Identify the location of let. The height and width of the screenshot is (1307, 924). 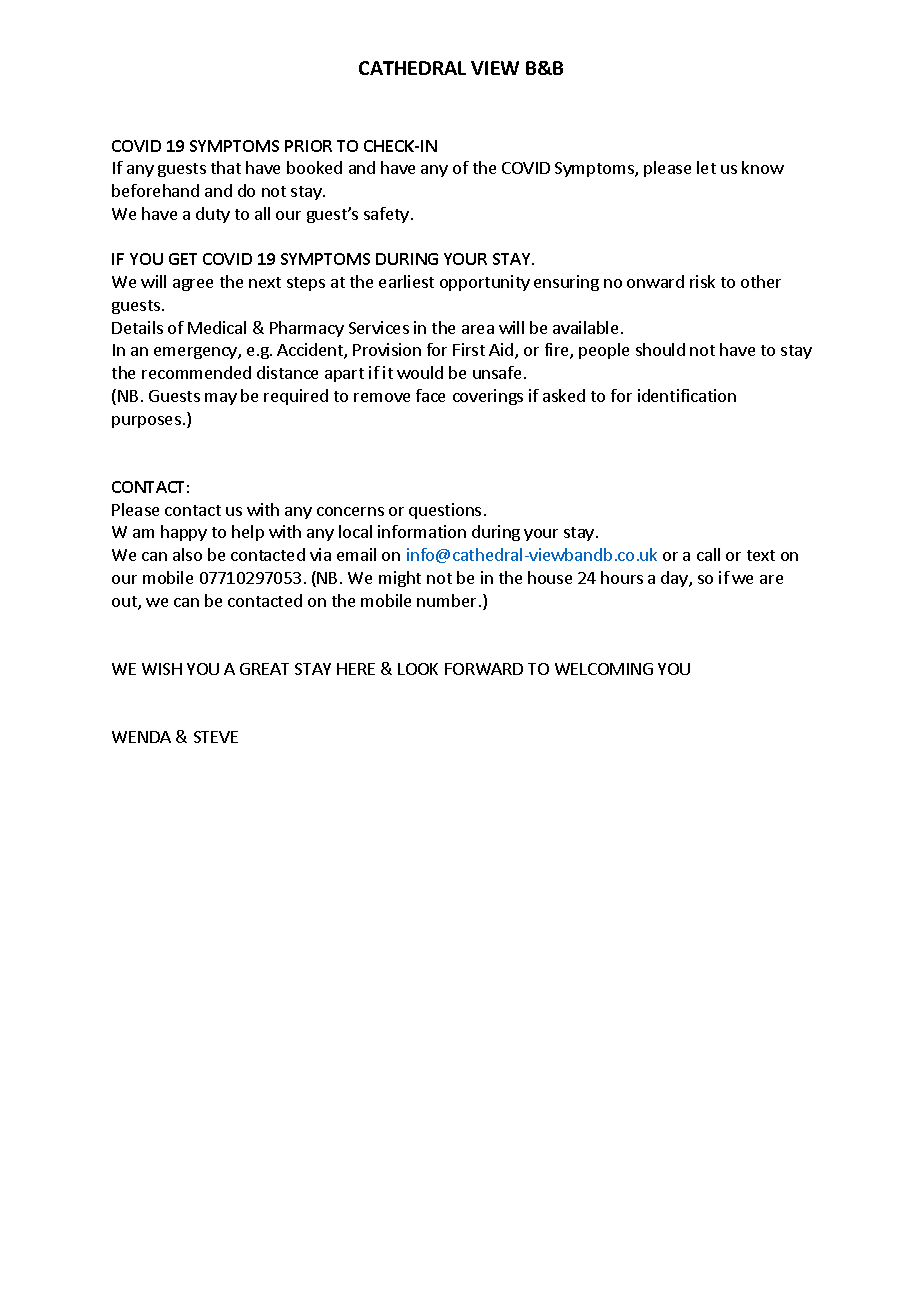
(706, 167).
